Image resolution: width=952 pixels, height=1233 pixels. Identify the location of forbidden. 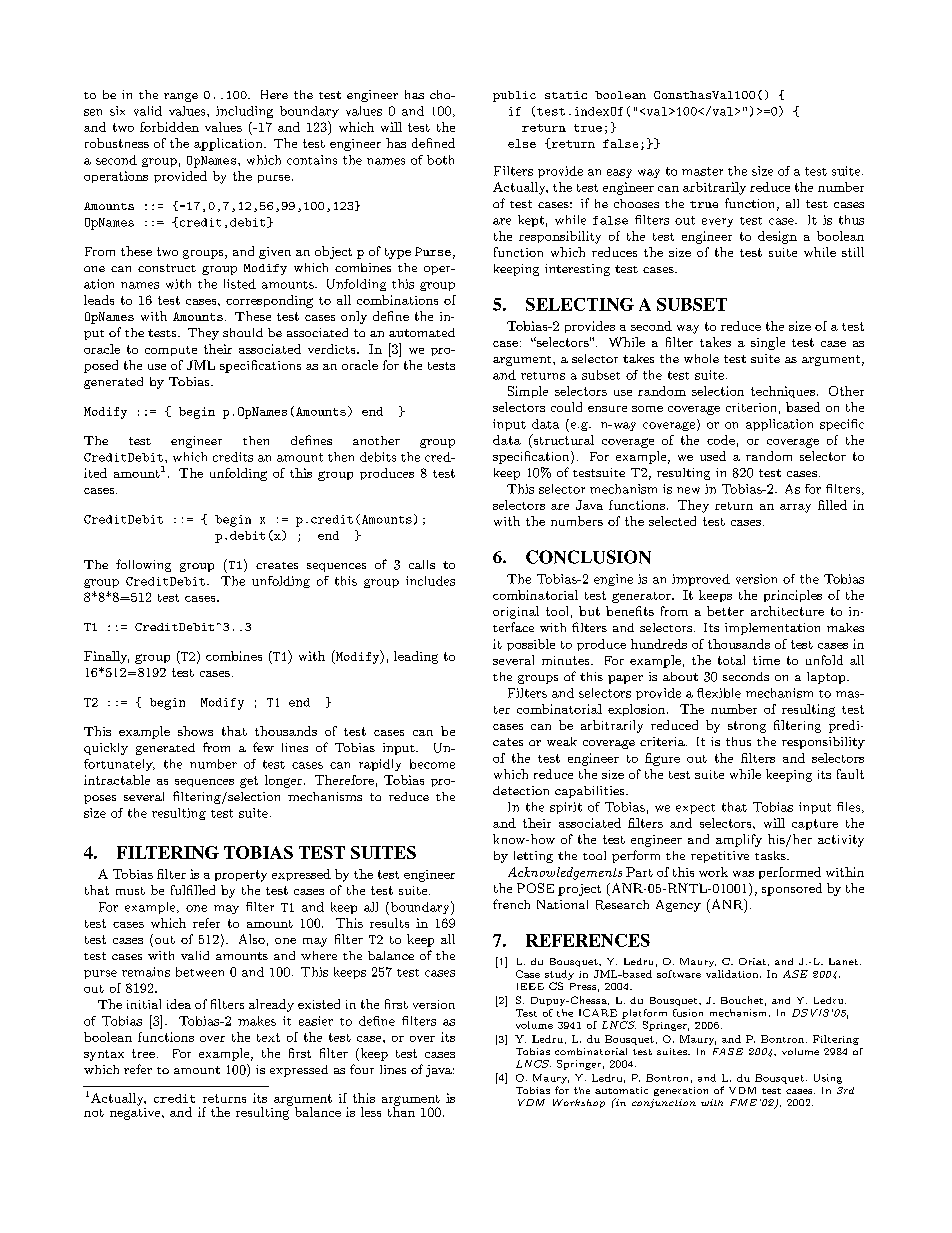
(169, 127).
